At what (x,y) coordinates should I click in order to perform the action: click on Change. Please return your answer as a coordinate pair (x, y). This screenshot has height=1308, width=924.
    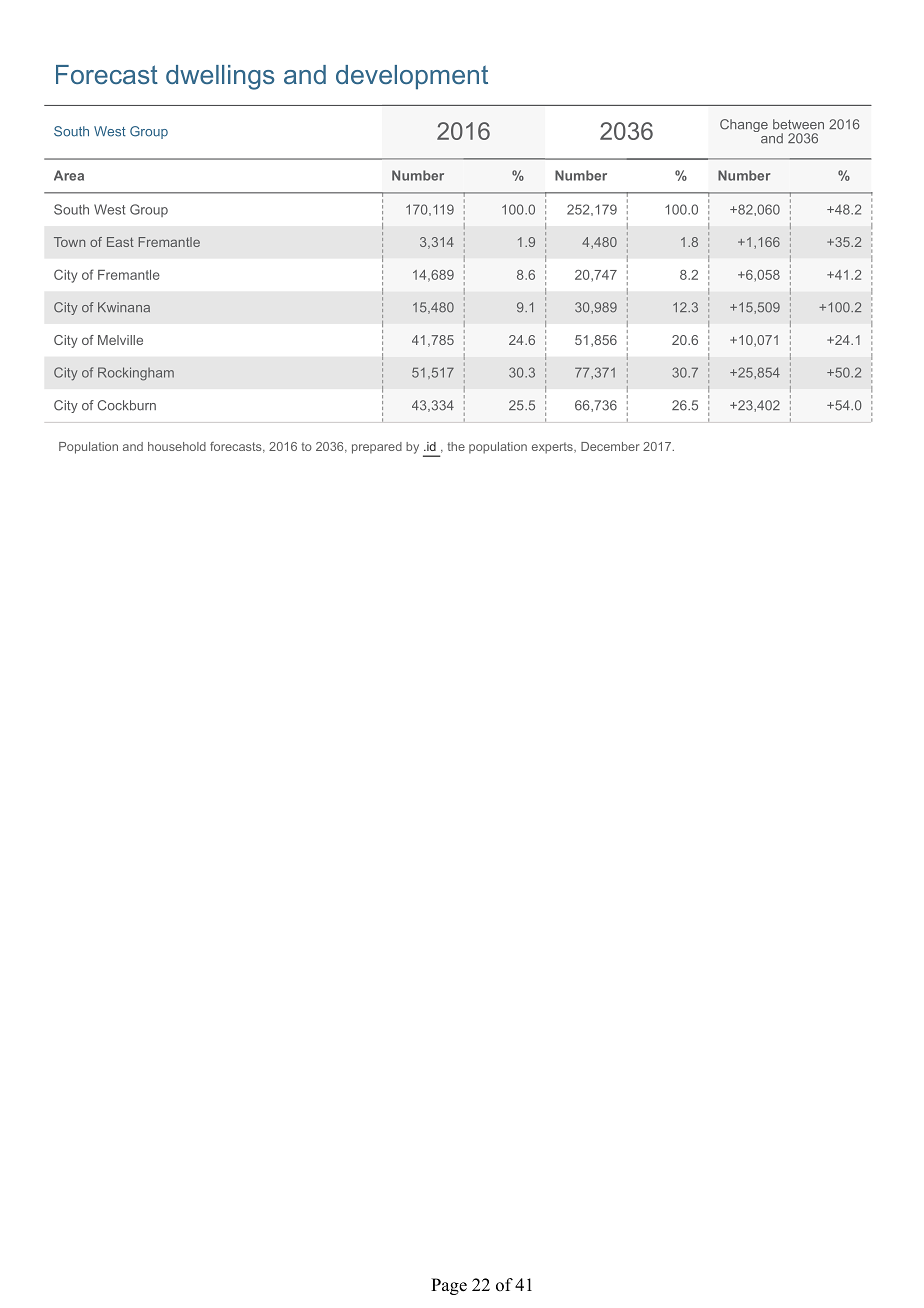
    Looking at the image, I should click on (744, 125).
